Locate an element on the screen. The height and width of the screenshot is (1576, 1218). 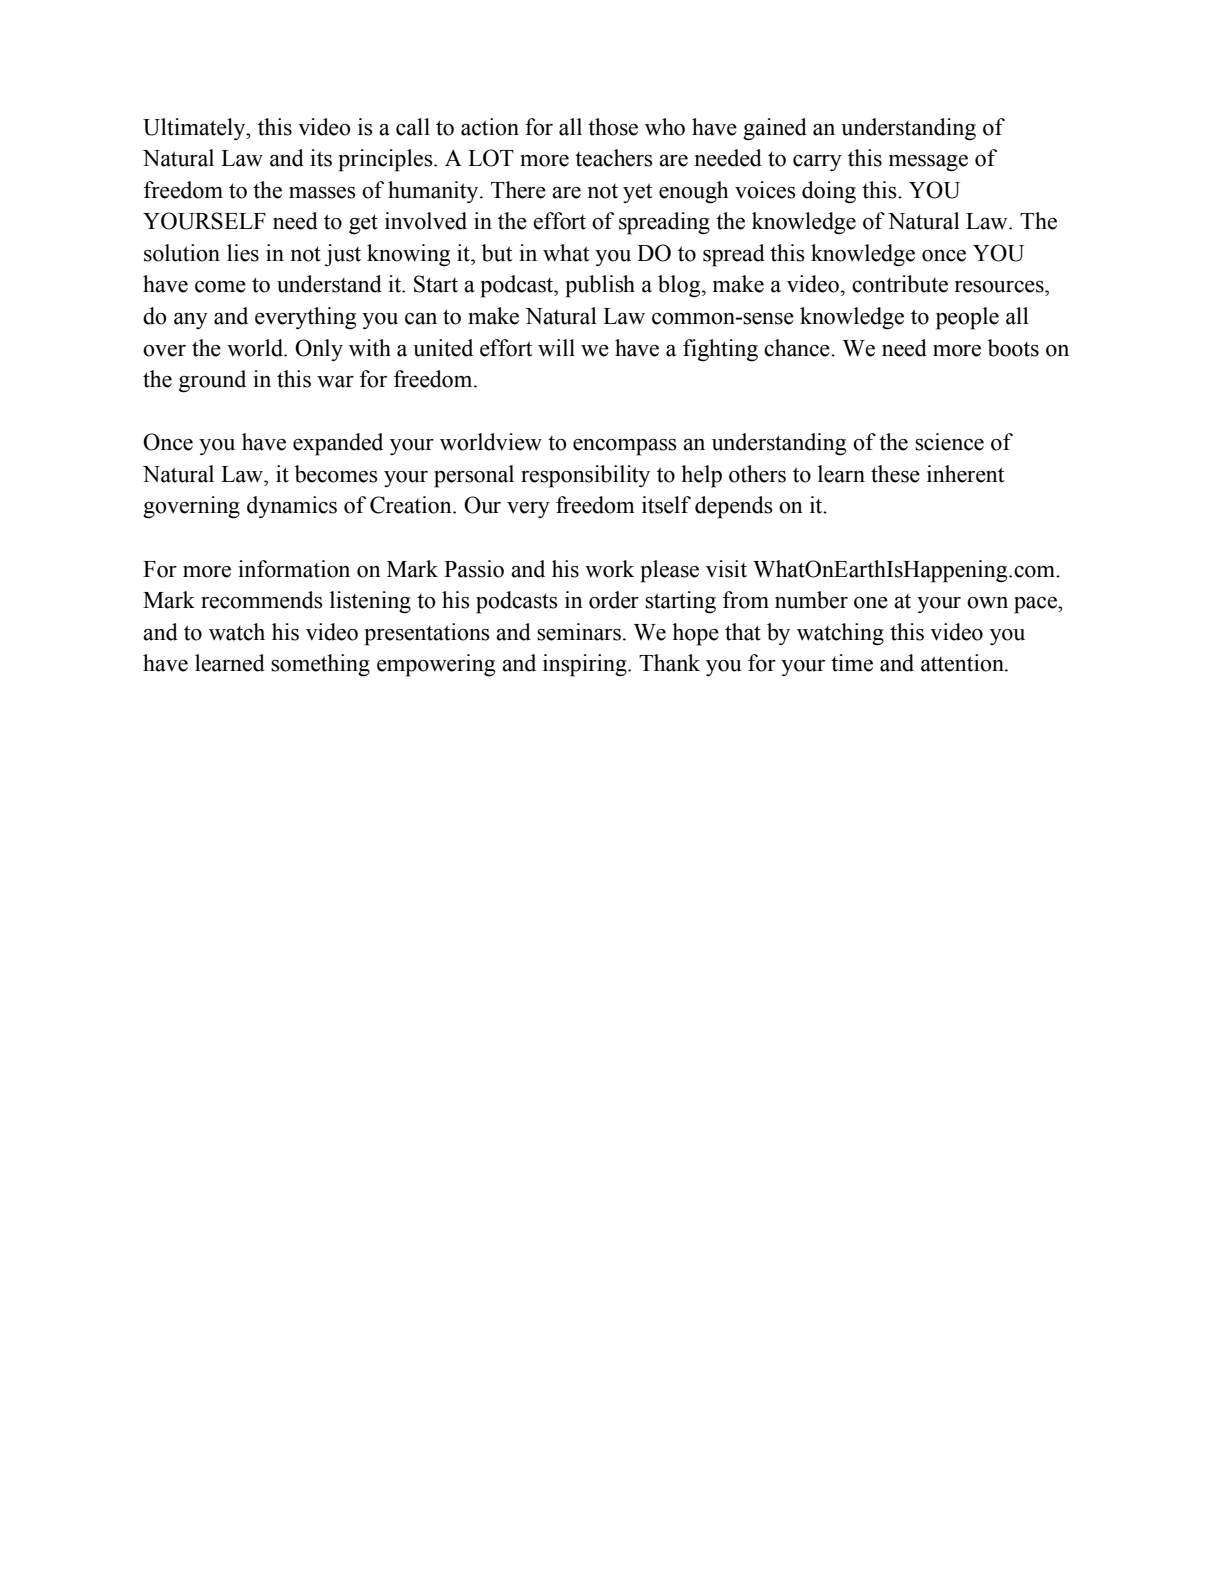
principles is located at coordinates (387, 160).
